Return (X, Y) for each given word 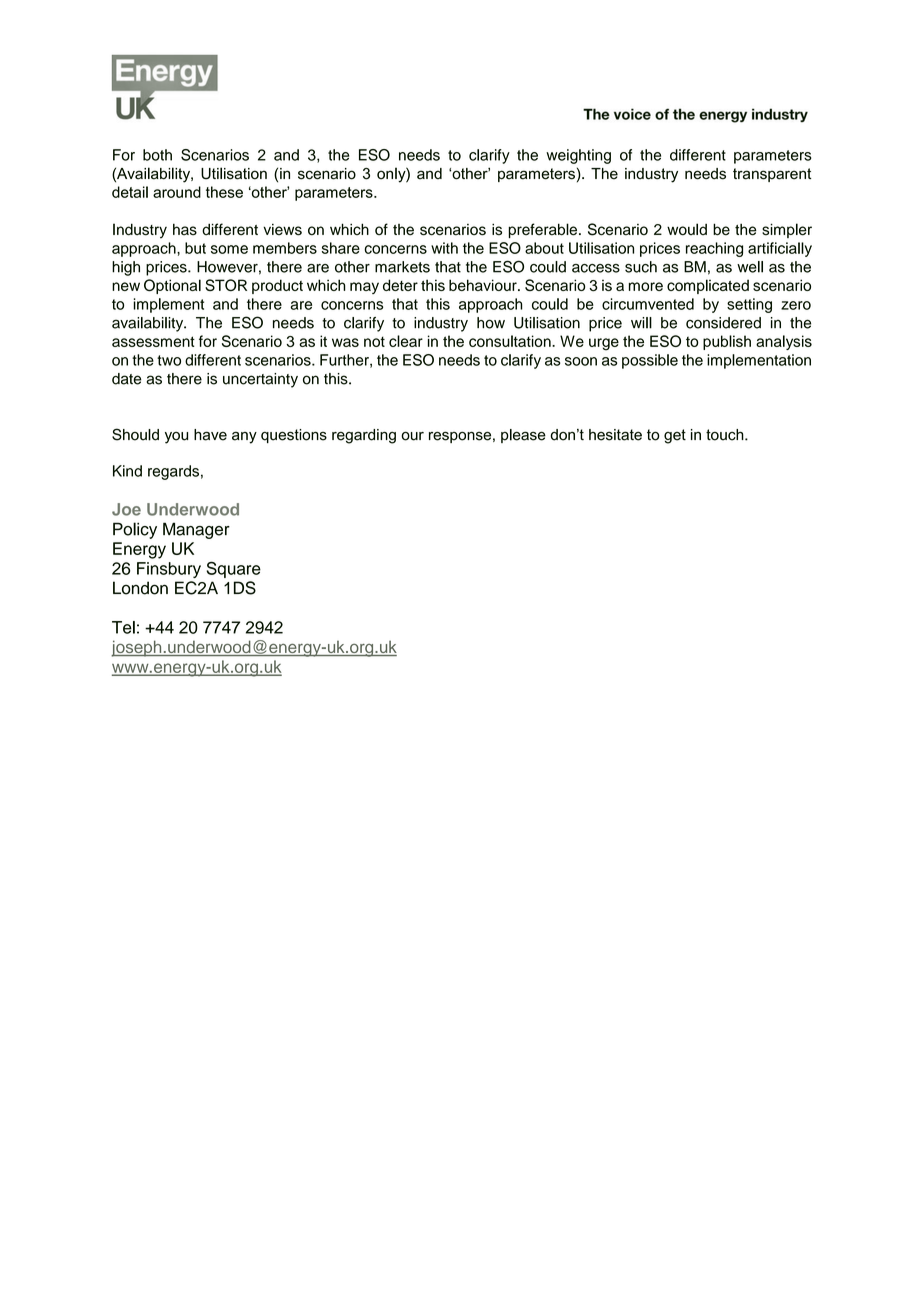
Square (233, 569)
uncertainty (260, 380)
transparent (772, 175)
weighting (578, 156)
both (157, 155)
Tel (123, 627)
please (523, 436)
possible (650, 361)
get (675, 436)
